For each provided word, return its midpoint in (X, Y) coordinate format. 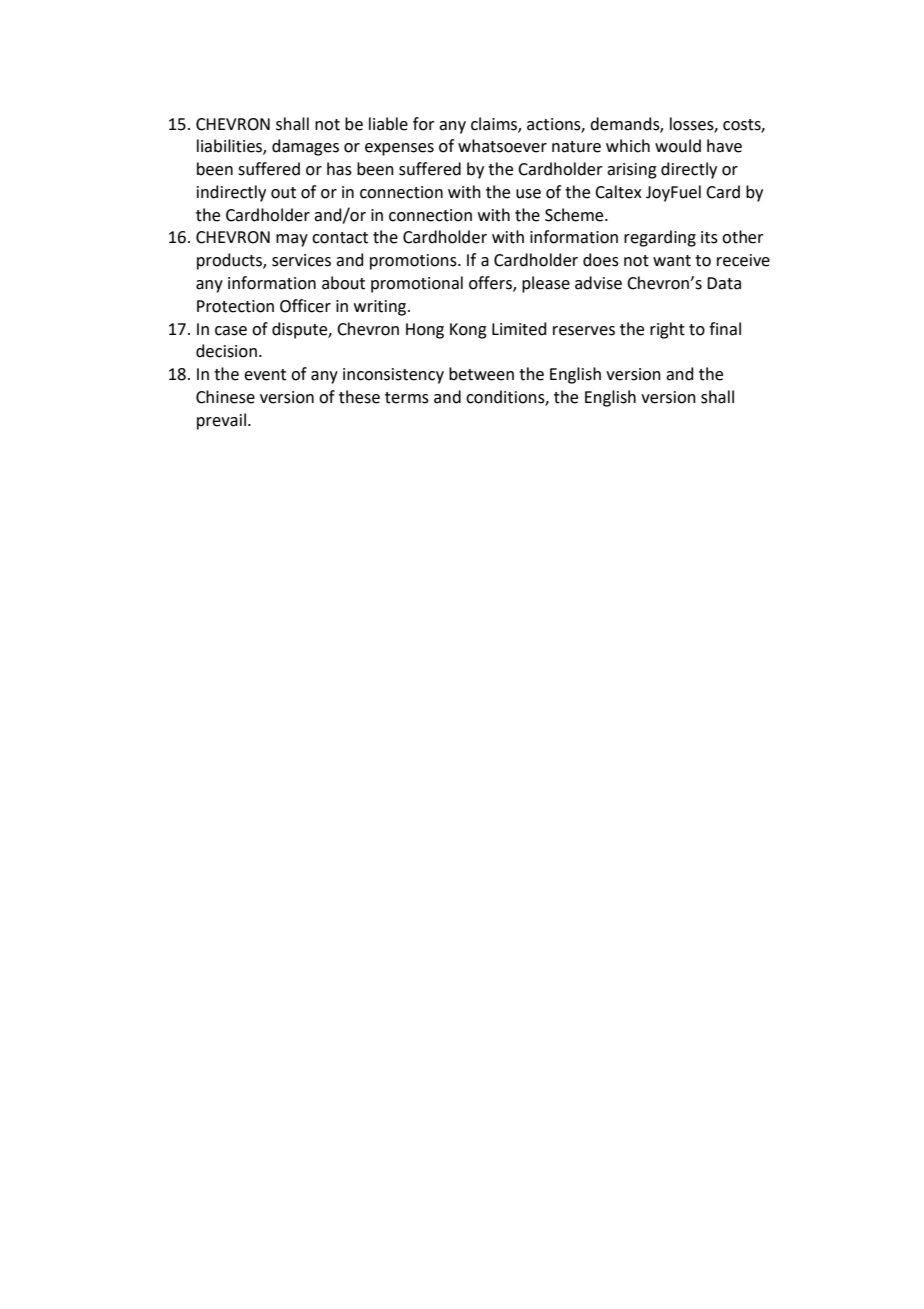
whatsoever (502, 146)
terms (407, 398)
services (301, 260)
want (672, 261)
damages (305, 147)
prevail (221, 421)
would (678, 146)
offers (491, 284)
